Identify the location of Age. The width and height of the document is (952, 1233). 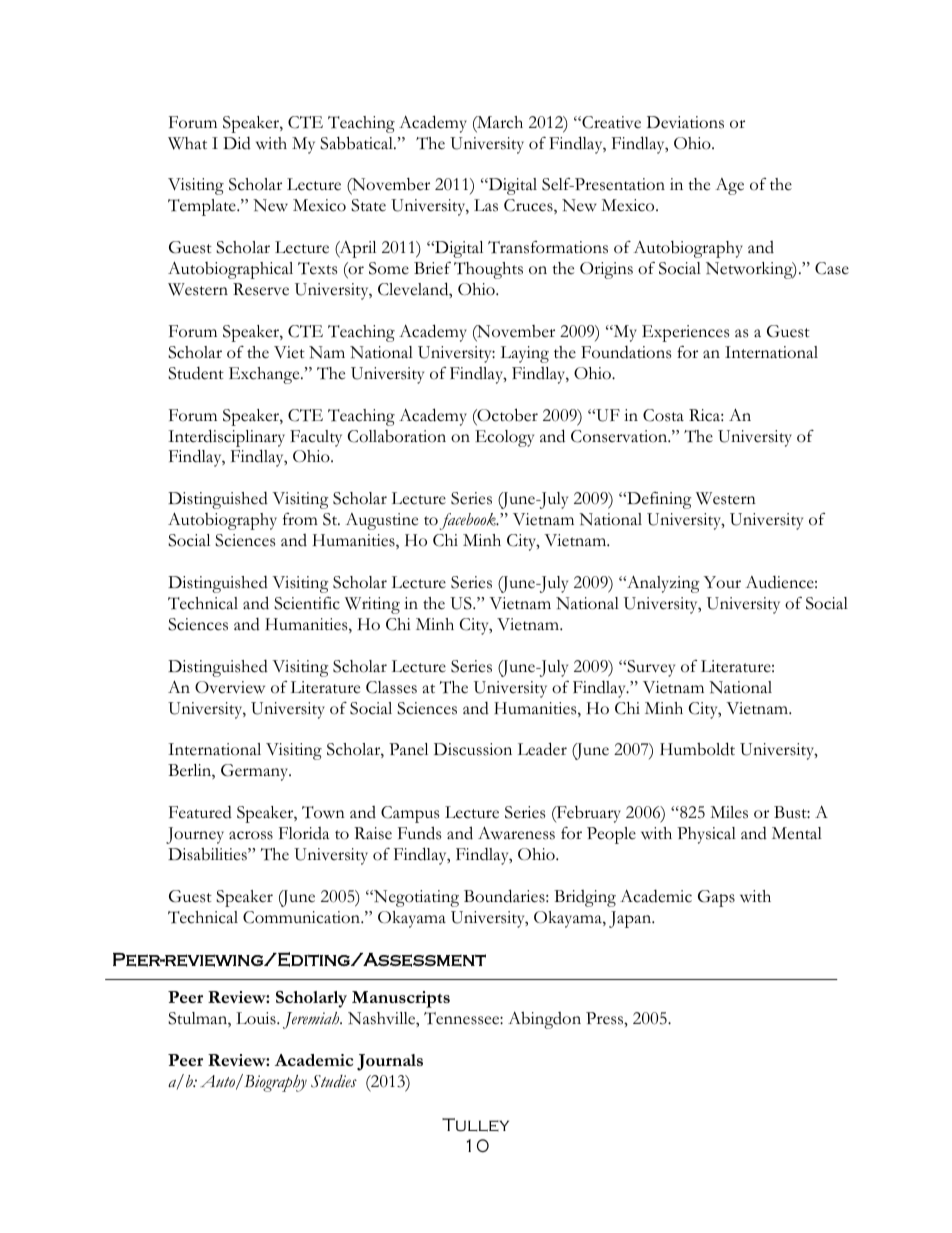
(729, 186).
